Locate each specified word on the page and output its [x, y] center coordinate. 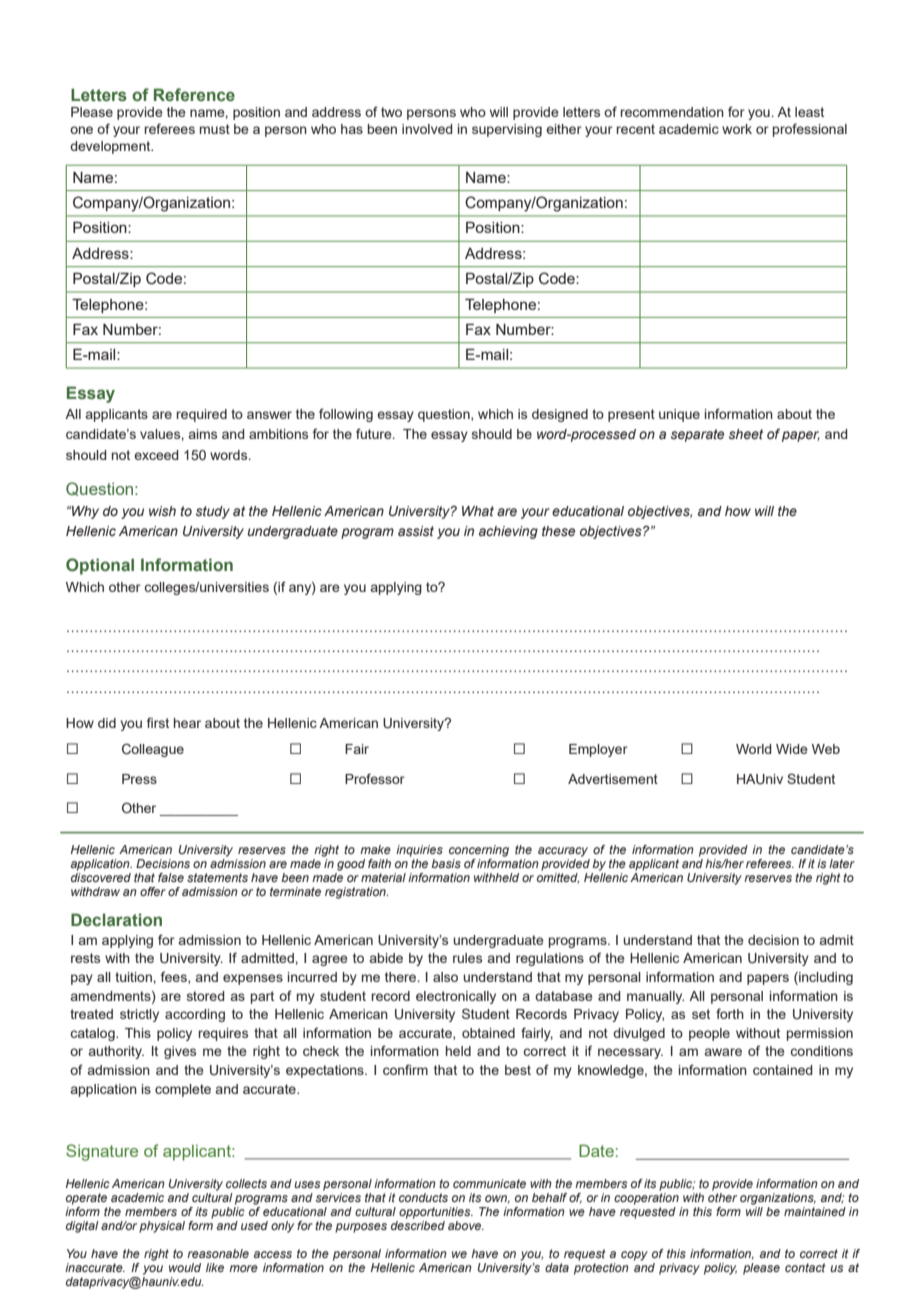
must [215, 129]
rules [467, 958]
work [737, 129]
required [202, 415]
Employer [598, 750]
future [375, 433]
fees [175, 977]
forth [730, 1013]
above [466, 1225]
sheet [746, 434]
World [754, 749]
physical [162, 1227]
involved [427, 129]
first [158, 722]
